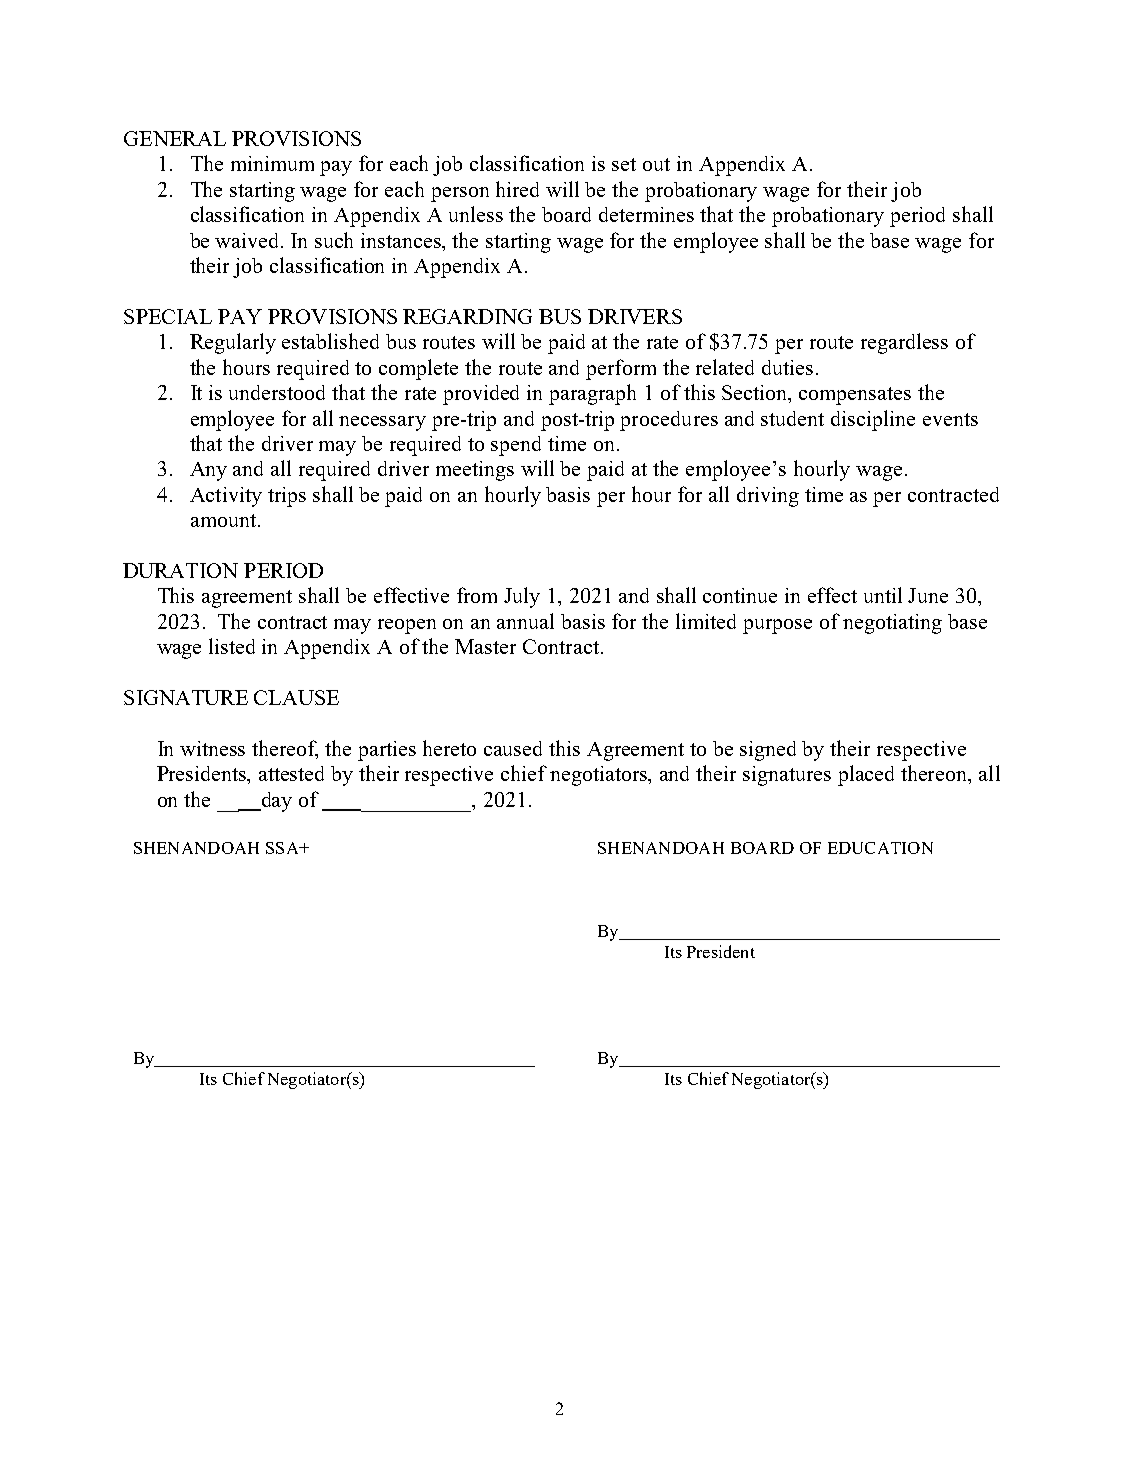 The height and width of the screenshot is (1459, 1128). I want to click on day, so click(275, 802).
